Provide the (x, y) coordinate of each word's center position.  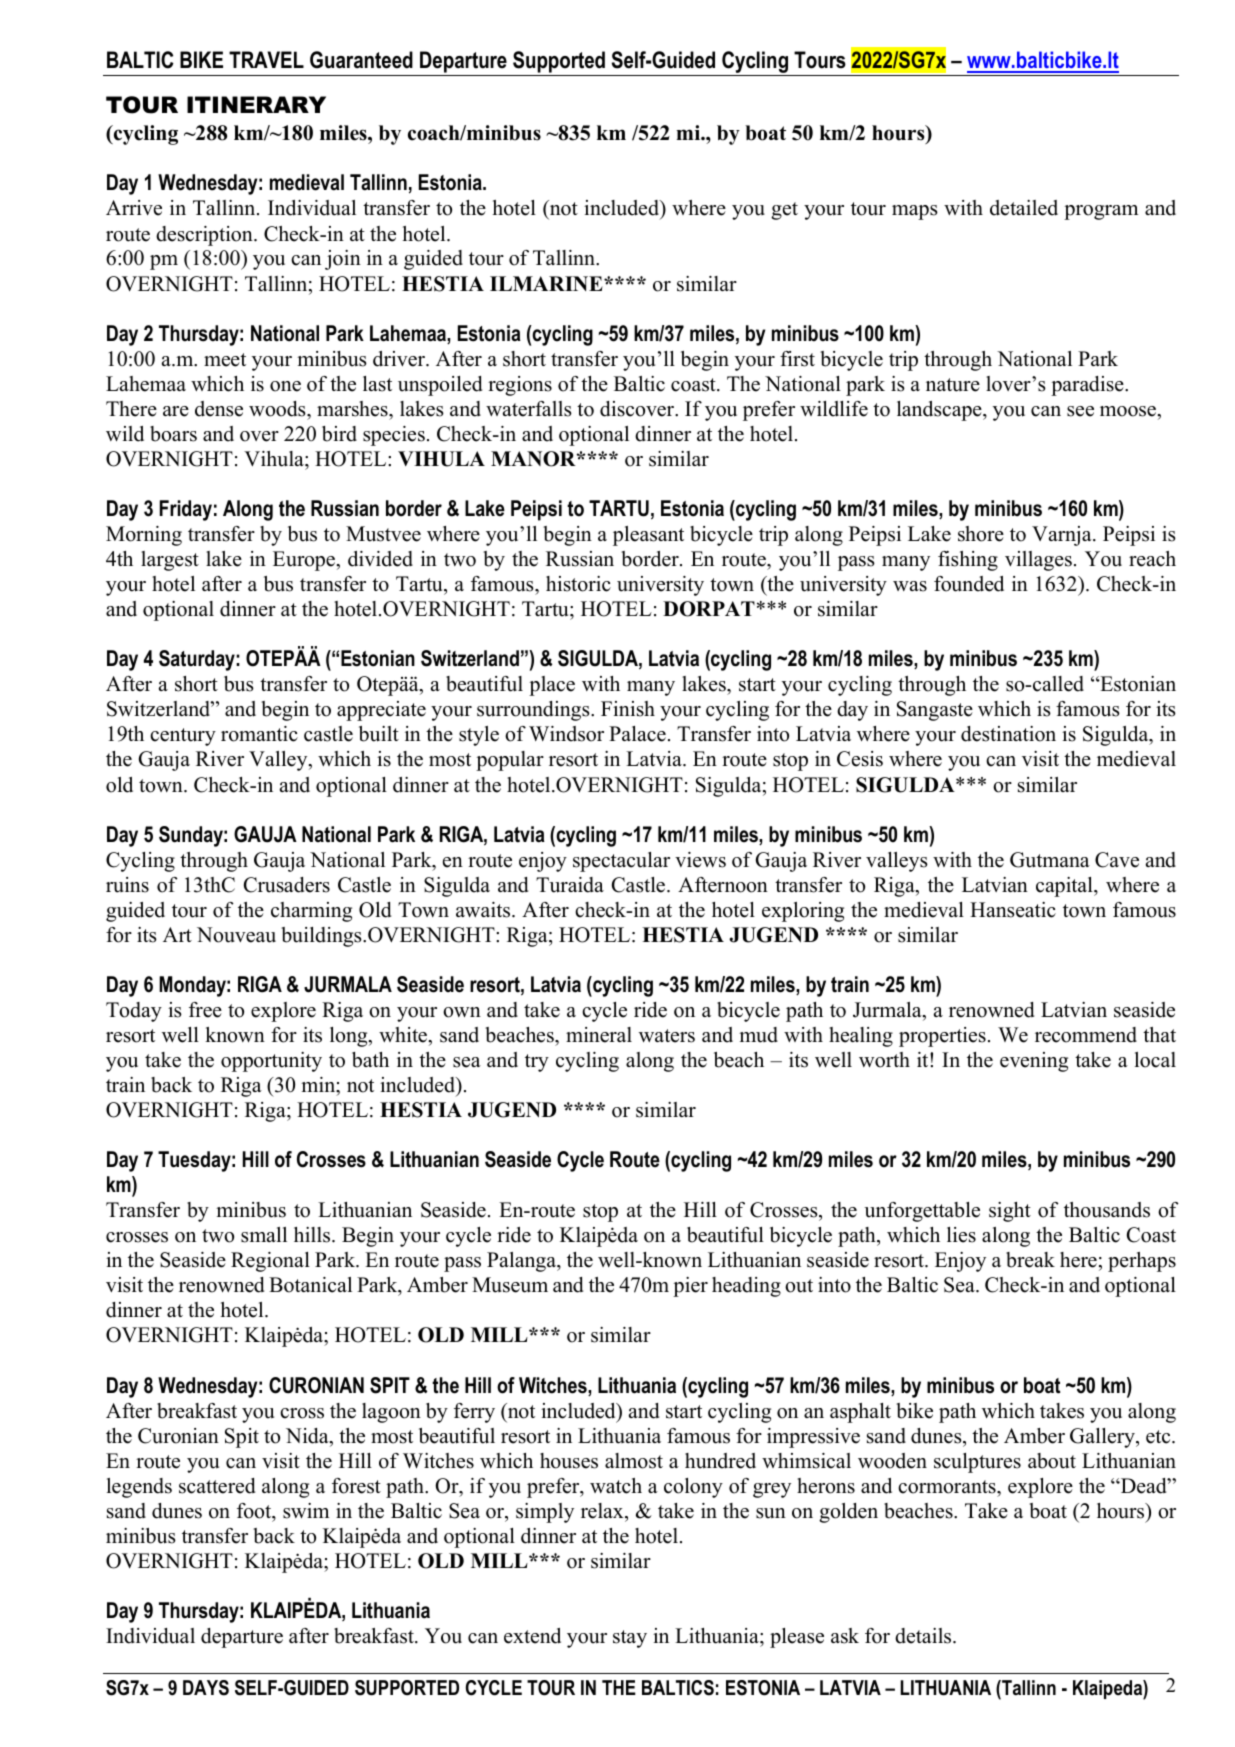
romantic (259, 734)
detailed (1024, 208)
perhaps (1142, 1262)
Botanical (310, 1285)
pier (690, 1287)
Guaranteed (361, 60)
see (1080, 411)
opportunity (271, 1062)
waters (667, 1036)
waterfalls (529, 409)
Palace (637, 734)
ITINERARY (256, 104)
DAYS (206, 1688)
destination (1008, 734)
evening (1034, 1062)
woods (278, 409)
